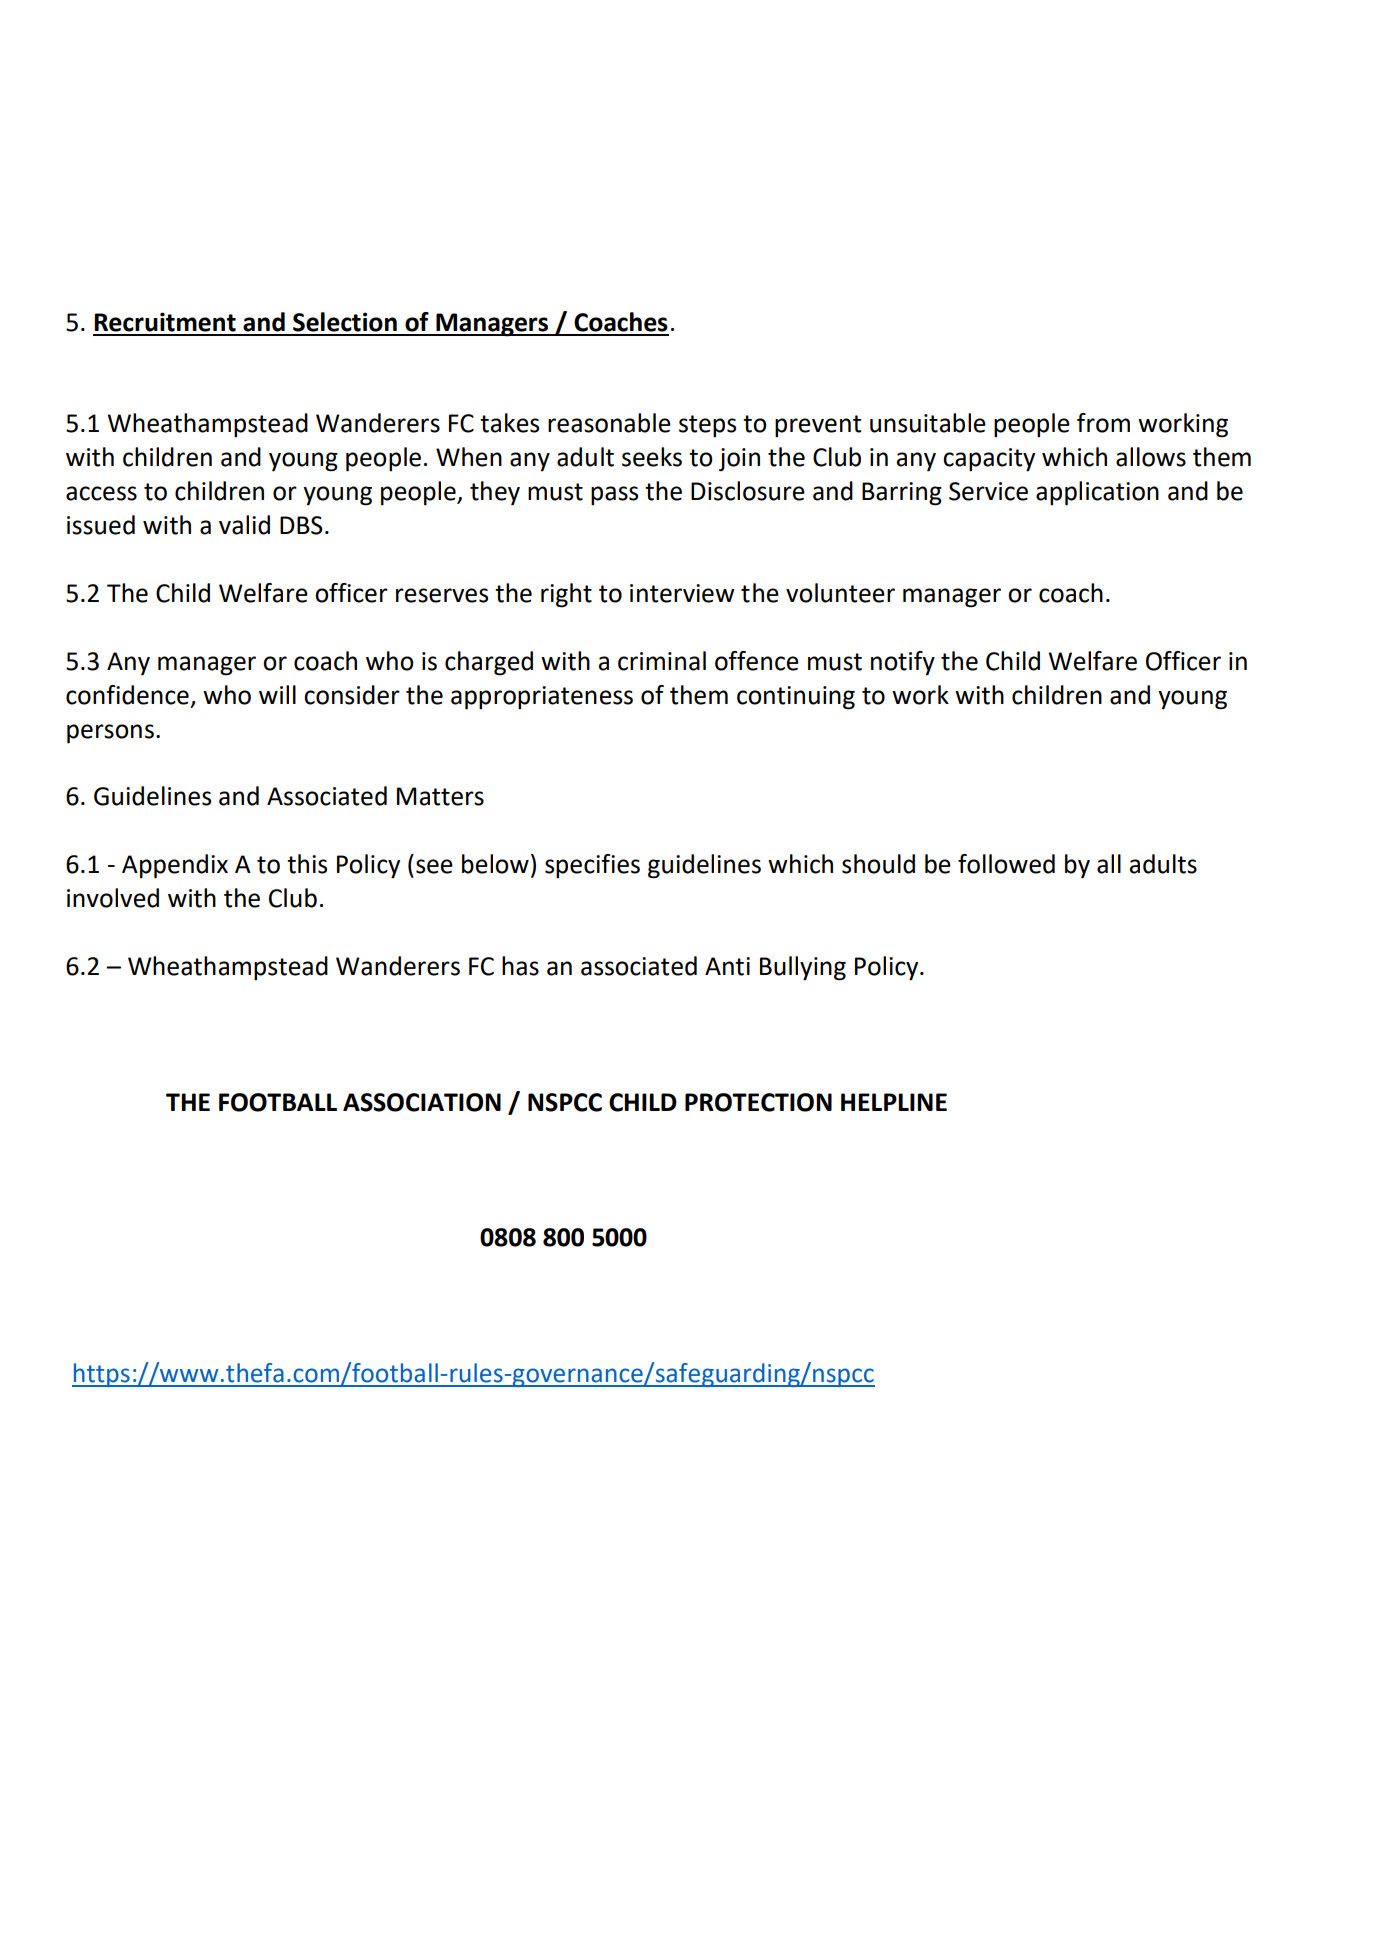 This document has height=1949, width=1378. Describe the element at coordinates (244, 525) in the document. I see `valid` at that location.
